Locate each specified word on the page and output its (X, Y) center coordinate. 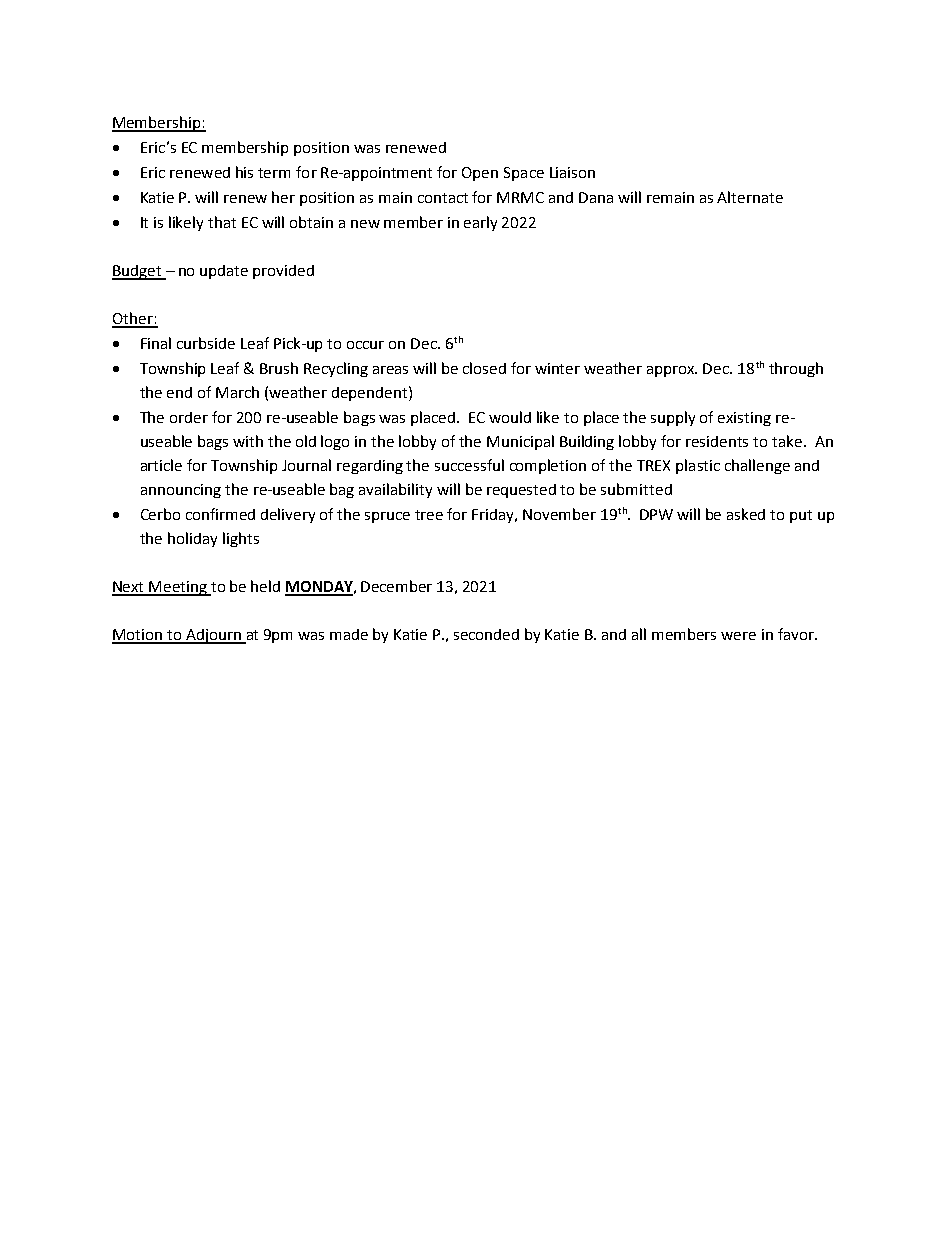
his (244, 172)
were (738, 636)
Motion (138, 636)
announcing (181, 491)
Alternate (750, 197)
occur (365, 345)
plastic (698, 466)
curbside (206, 343)
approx (672, 371)
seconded (486, 634)
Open (480, 174)
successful (469, 465)
